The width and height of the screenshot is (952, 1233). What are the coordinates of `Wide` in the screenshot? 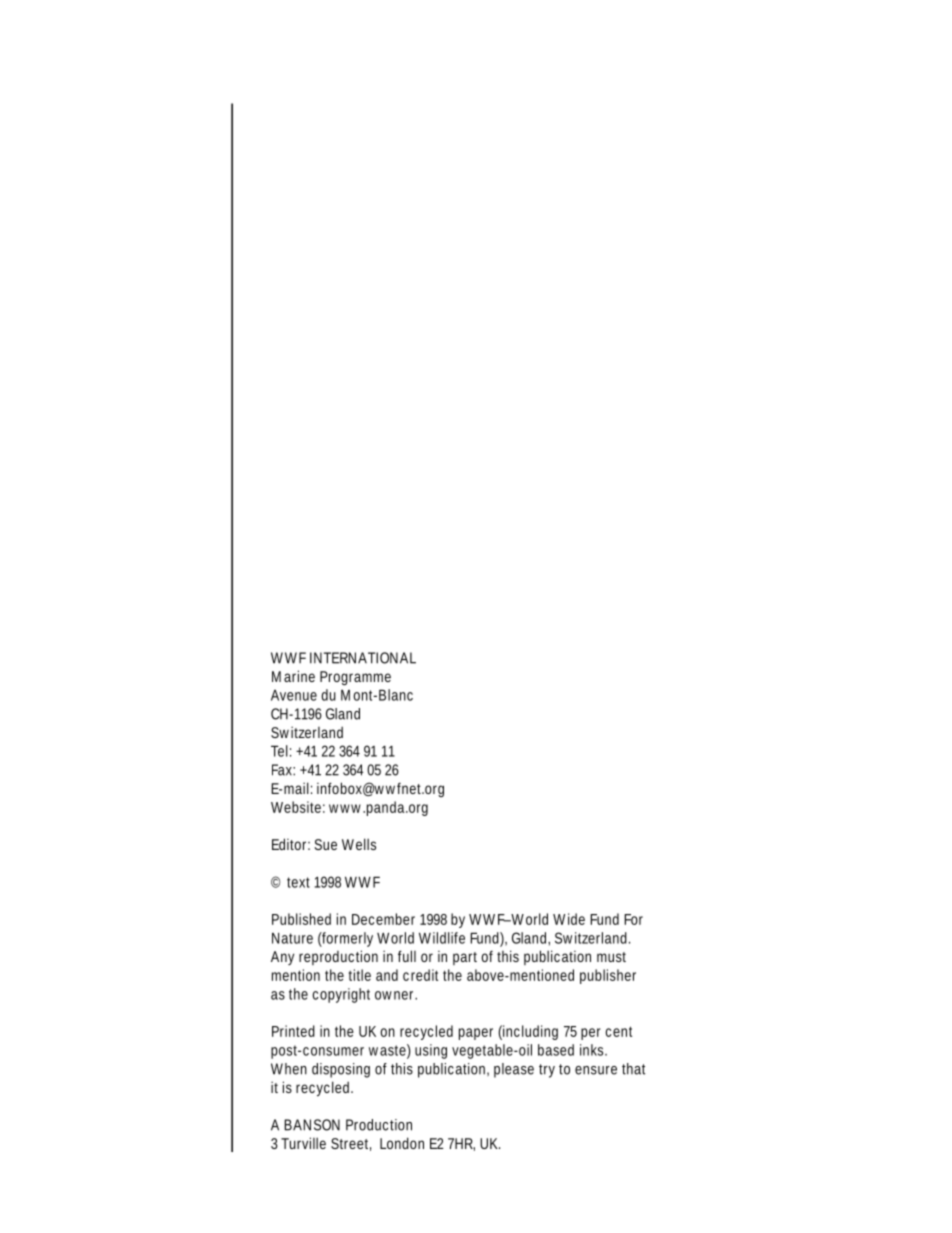 It's located at (569, 919).
